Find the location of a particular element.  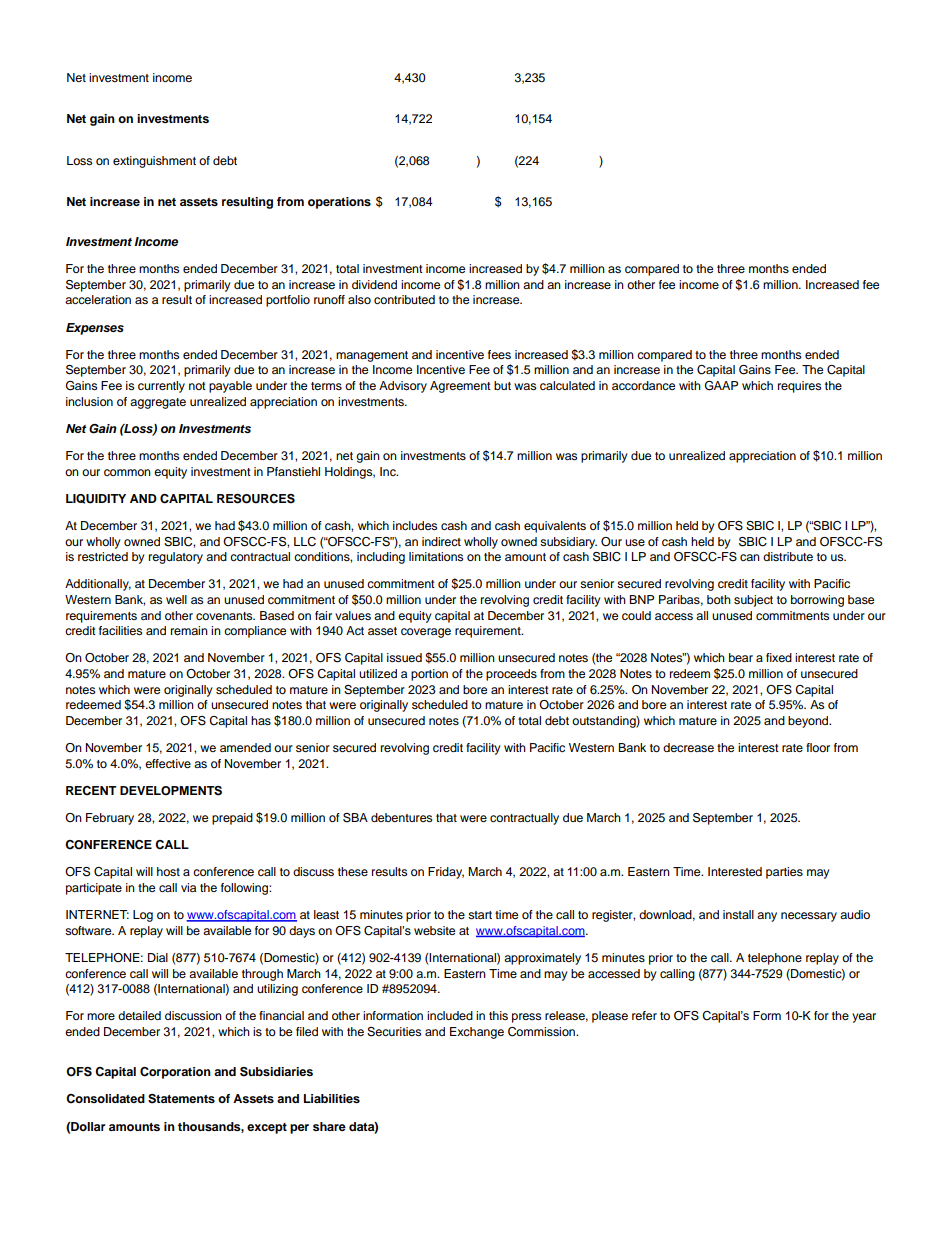

Statements is located at coordinates (181, 1099).
